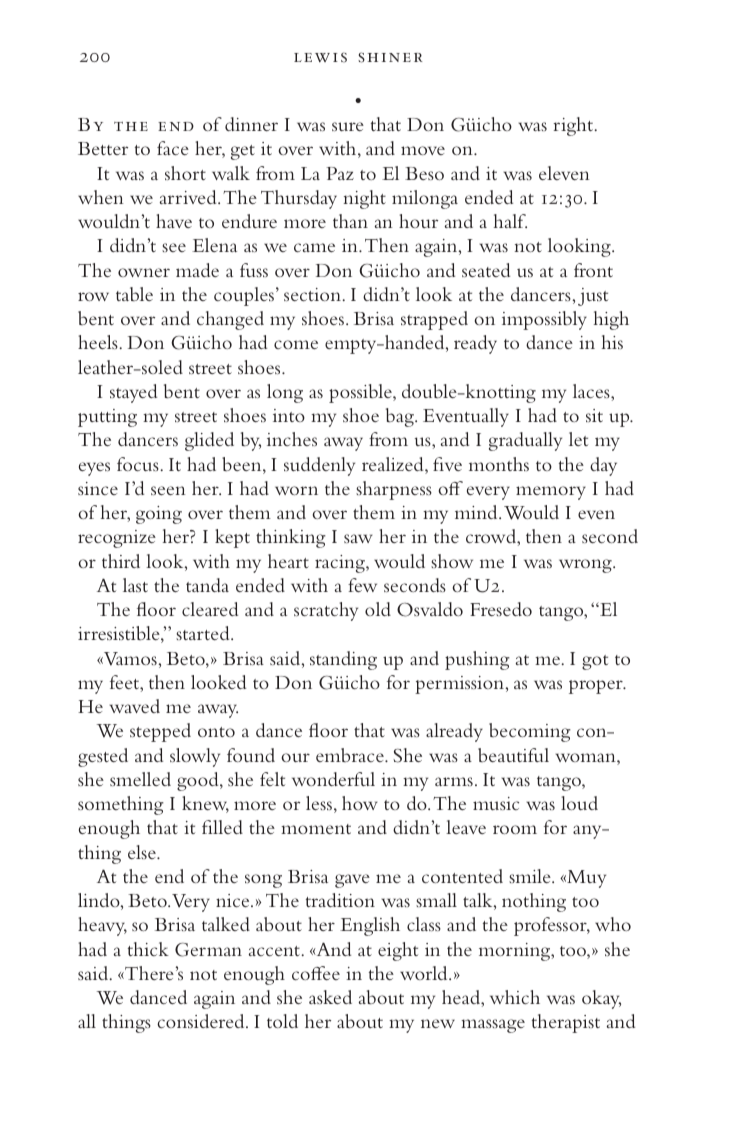  I want to click on last, so click(135, 585).
